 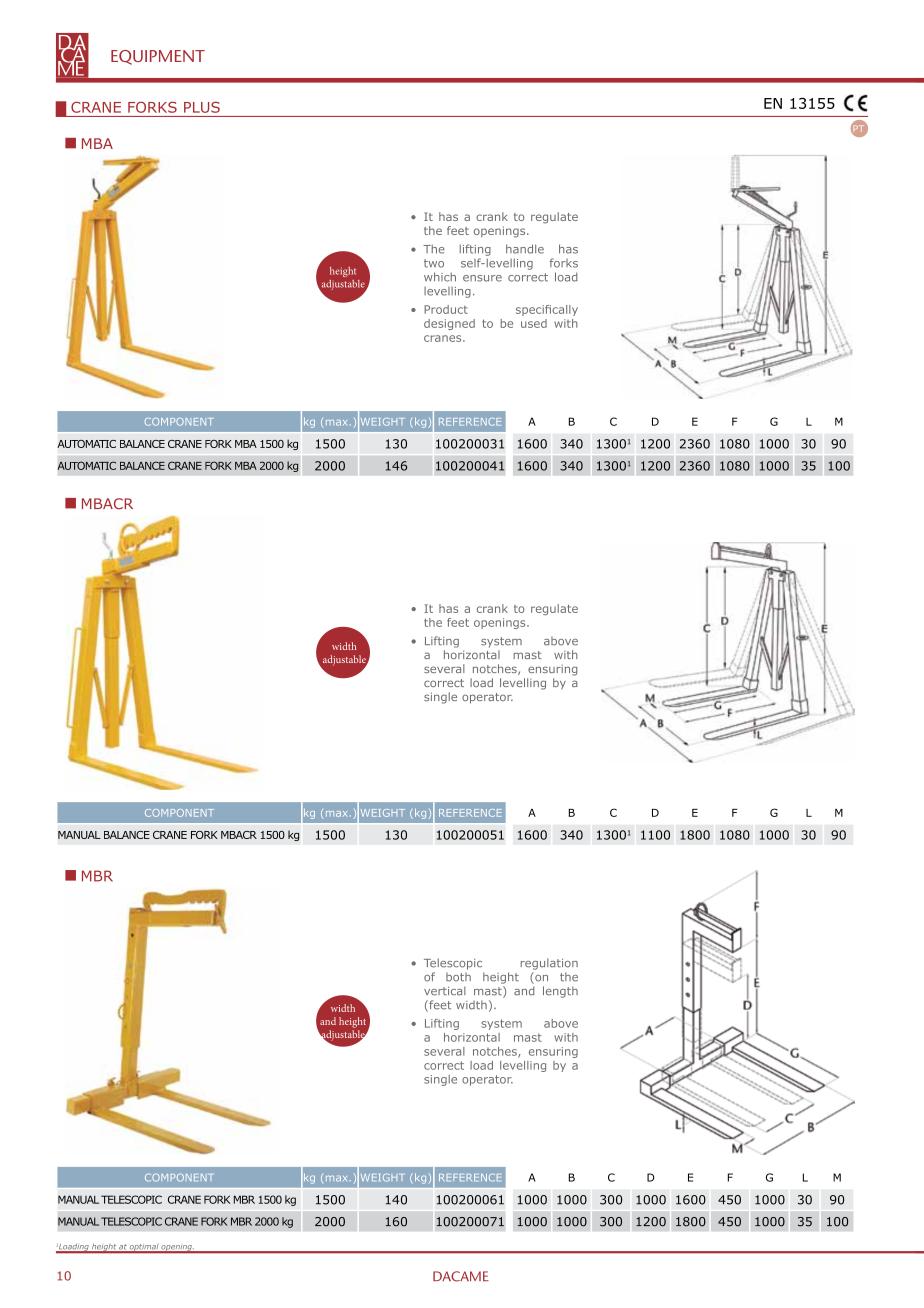 I want to click on Product, so click(x=446, y=309).
